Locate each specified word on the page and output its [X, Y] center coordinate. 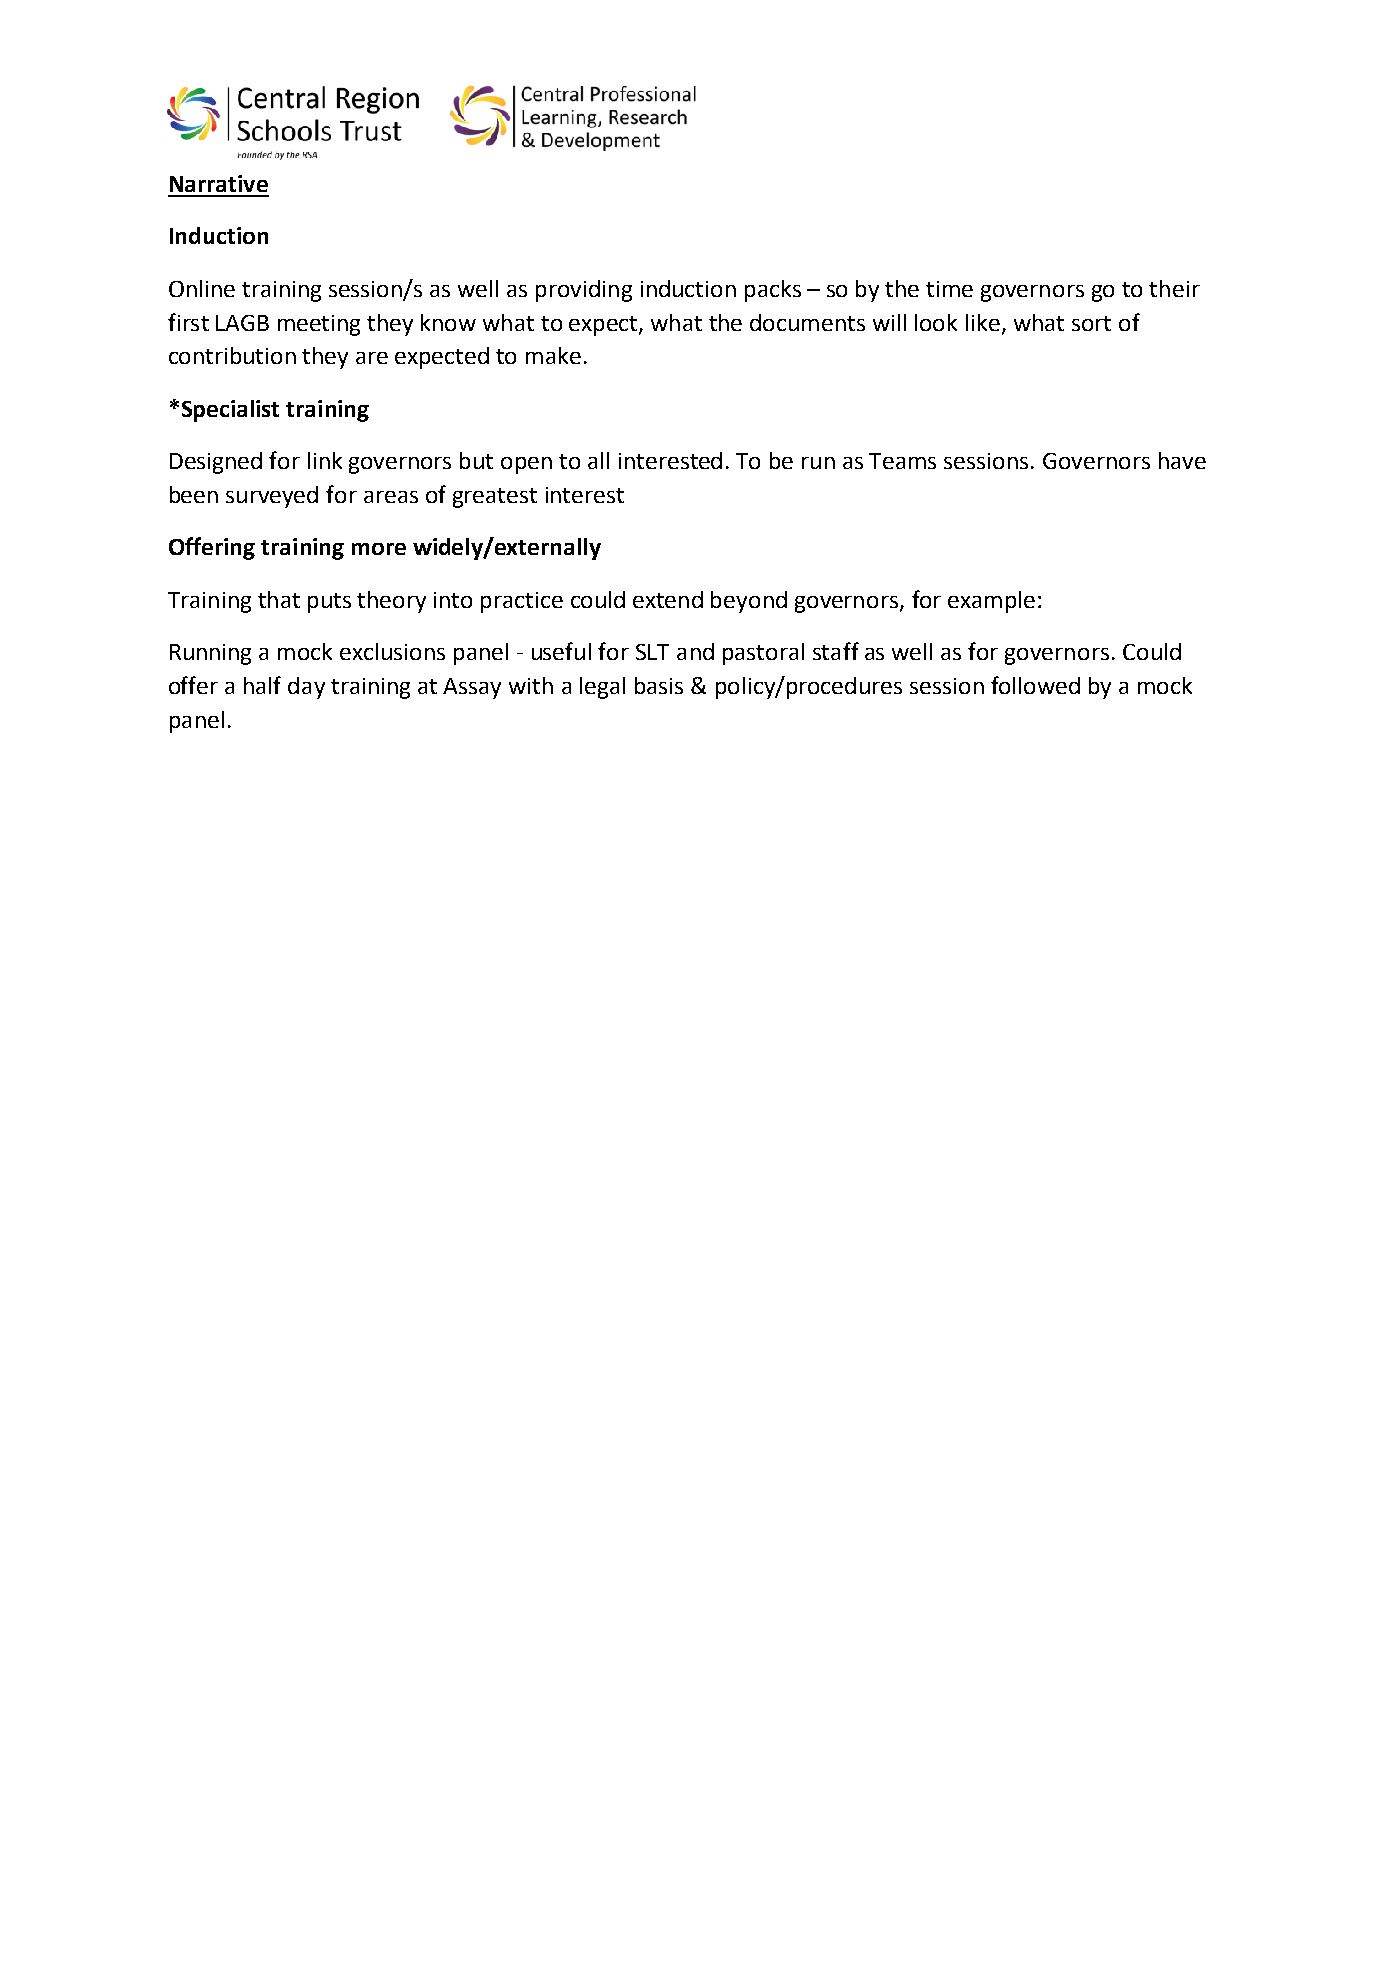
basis [659, 685]
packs [773, 291]
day [306, 688]
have [1182, 460]
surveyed [272, 497]
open [526, 465]
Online [202, 288]
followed [1035, 685]
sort [1091, 323]
